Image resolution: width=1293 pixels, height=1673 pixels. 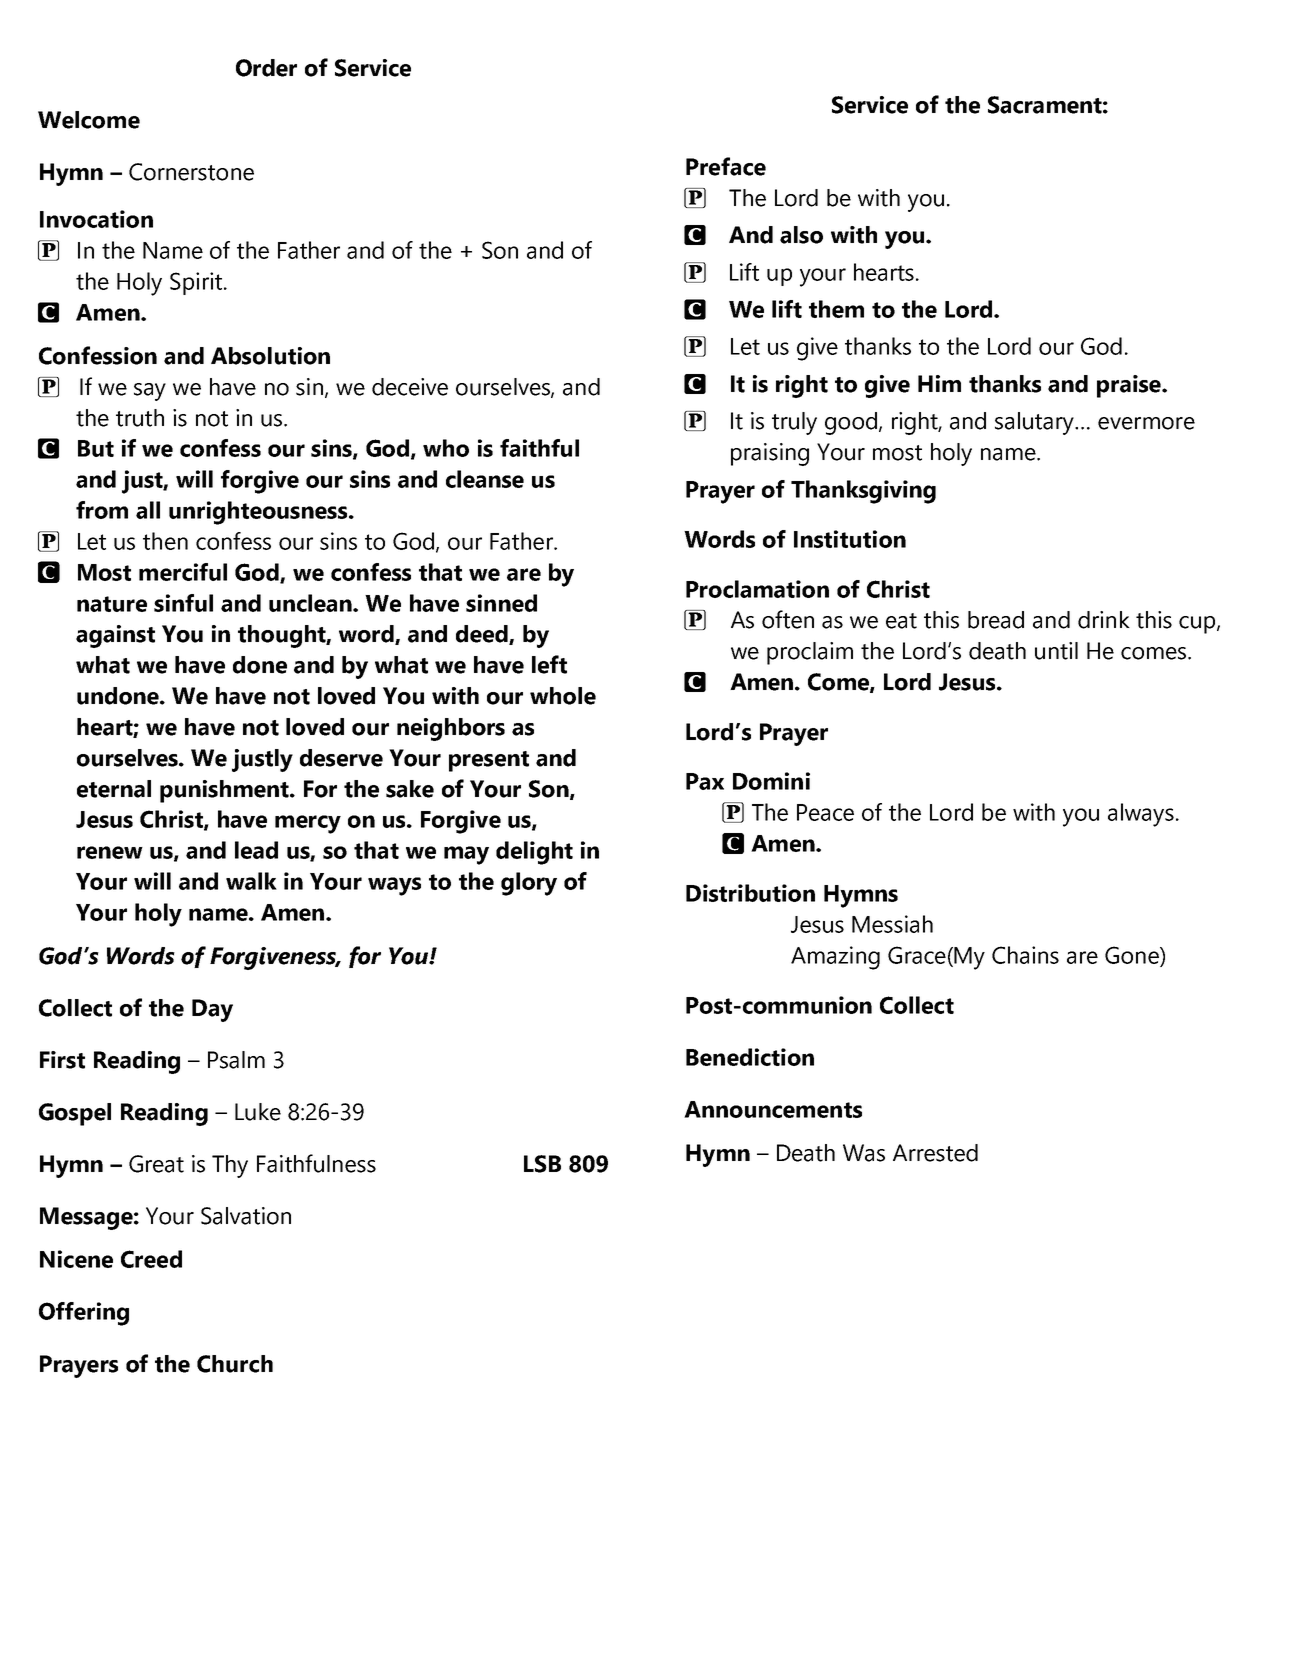 What do you see at coordinates (1056, 651) in the document?
I see `until` at bounding box center [1056, 651].
